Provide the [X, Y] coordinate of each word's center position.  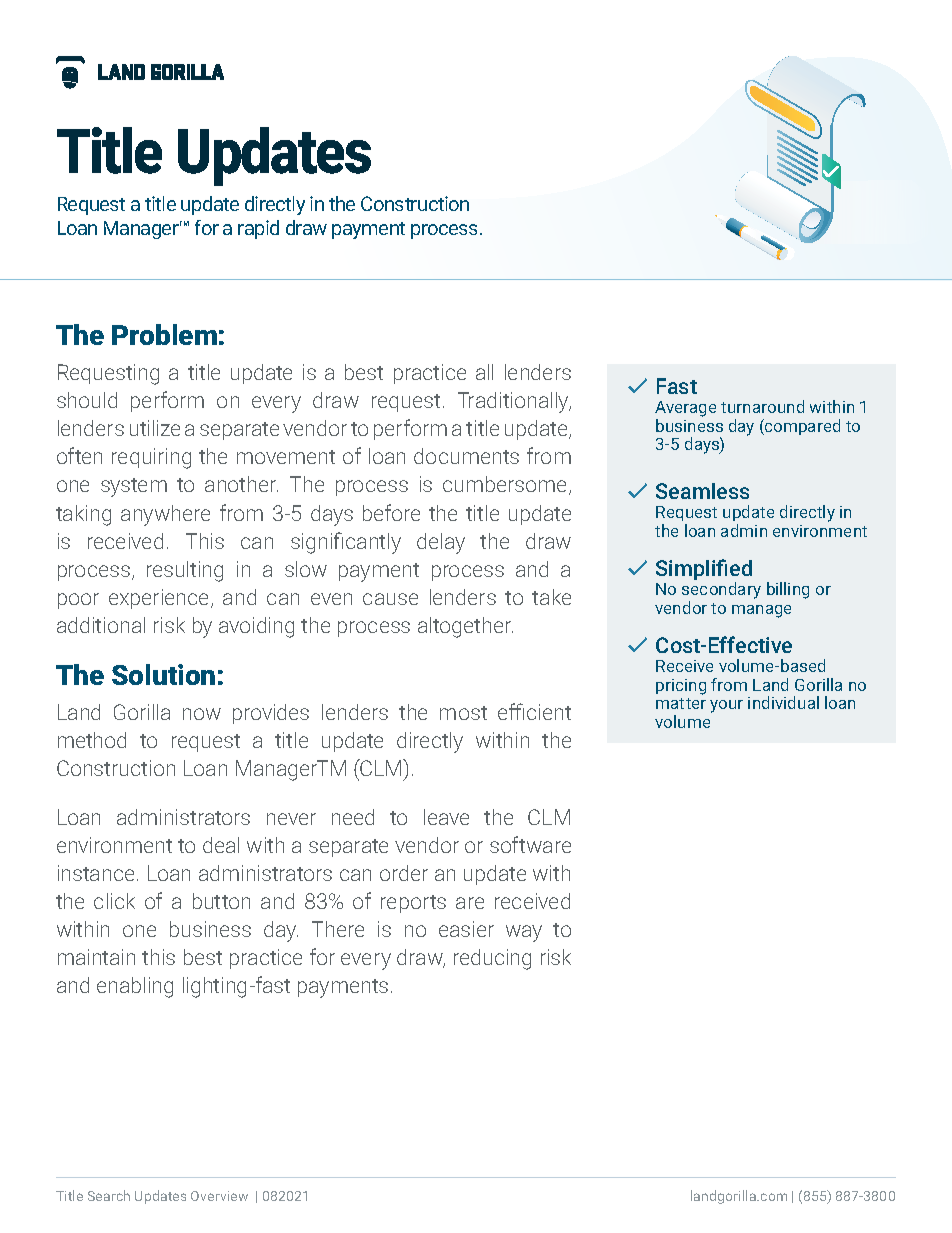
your [726, 706]
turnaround [762, 406]
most [463, 713]
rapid [258, 229]
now [202, 714]
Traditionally [514, 402]
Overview [219, 1196]
